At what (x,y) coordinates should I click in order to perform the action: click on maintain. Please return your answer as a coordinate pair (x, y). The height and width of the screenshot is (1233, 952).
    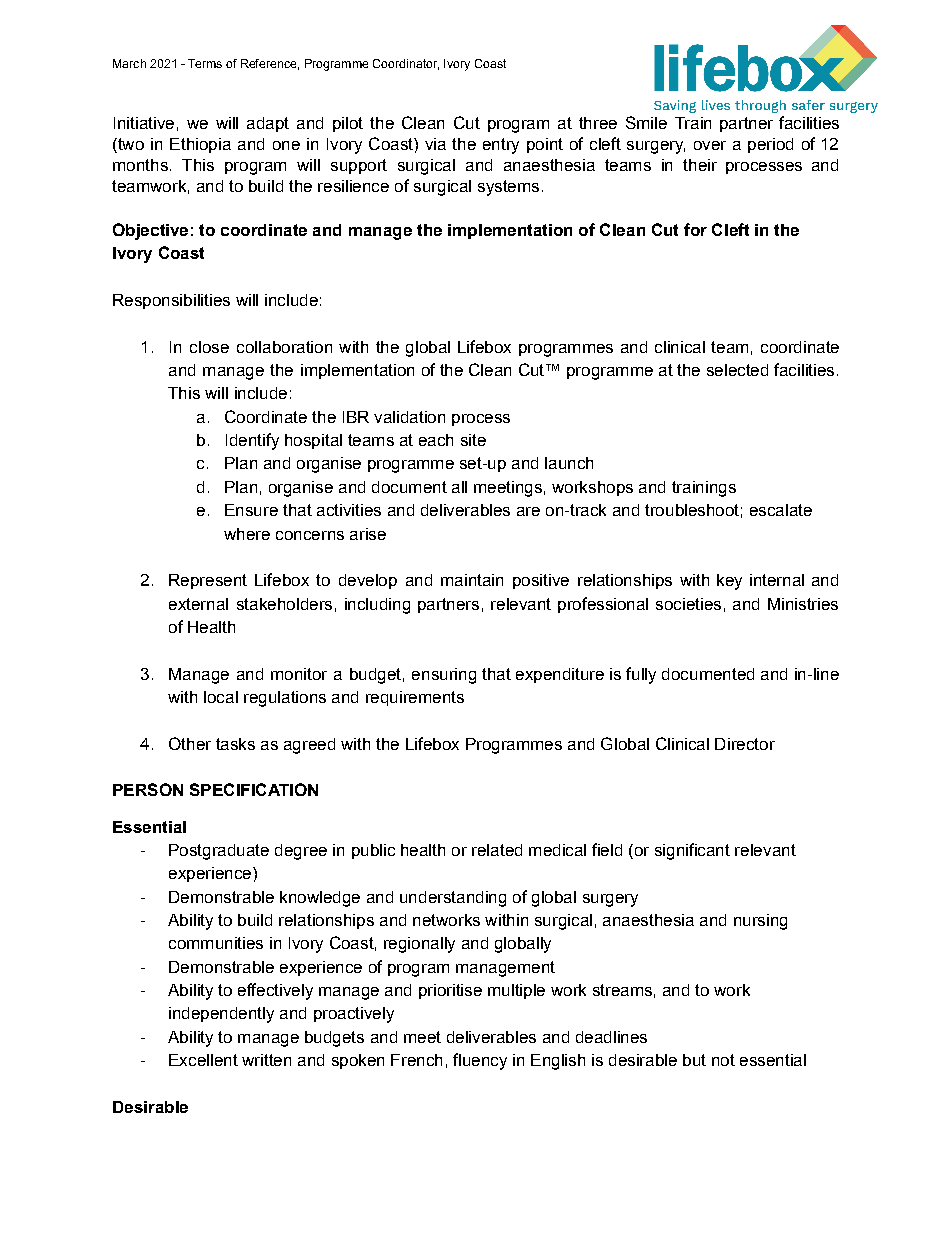
    Looking at the image, I should click on (472, 580).
